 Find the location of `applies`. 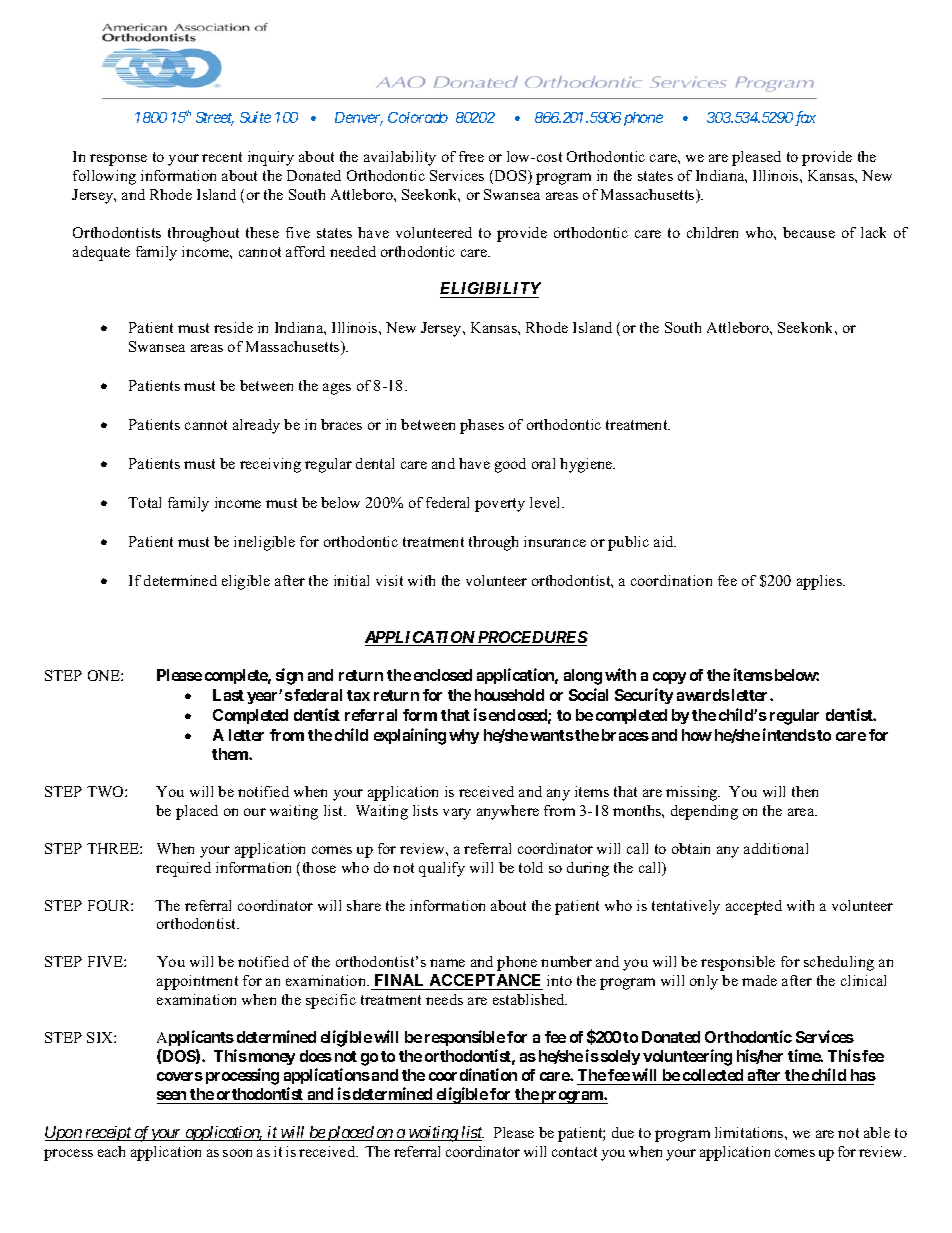

applies is located at coordinates (821, 582).
